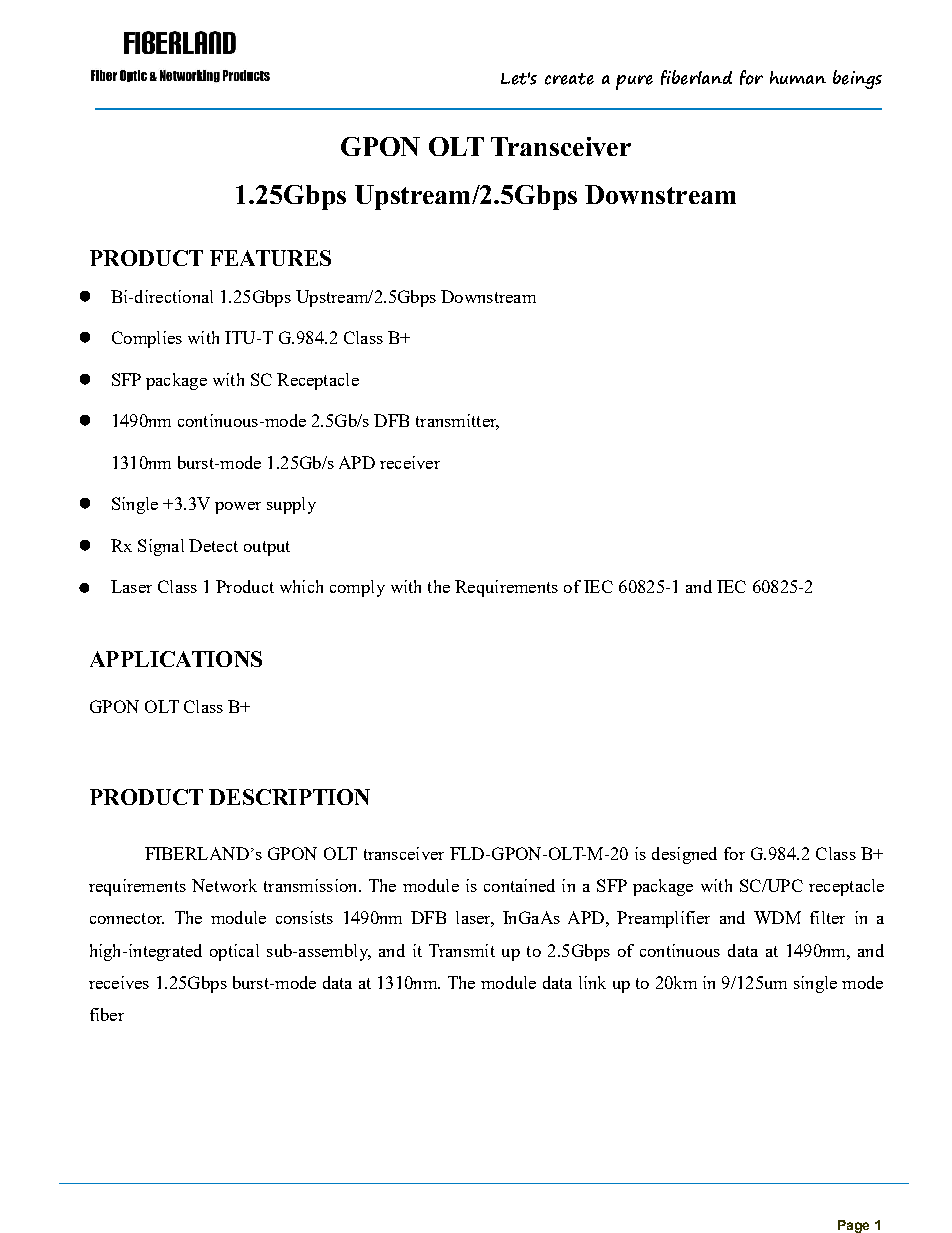 This document has height=1233, width=952. What do you see at coordinates (857, 79) in the document?
I see `beings` at bounding box center [857, 79].
